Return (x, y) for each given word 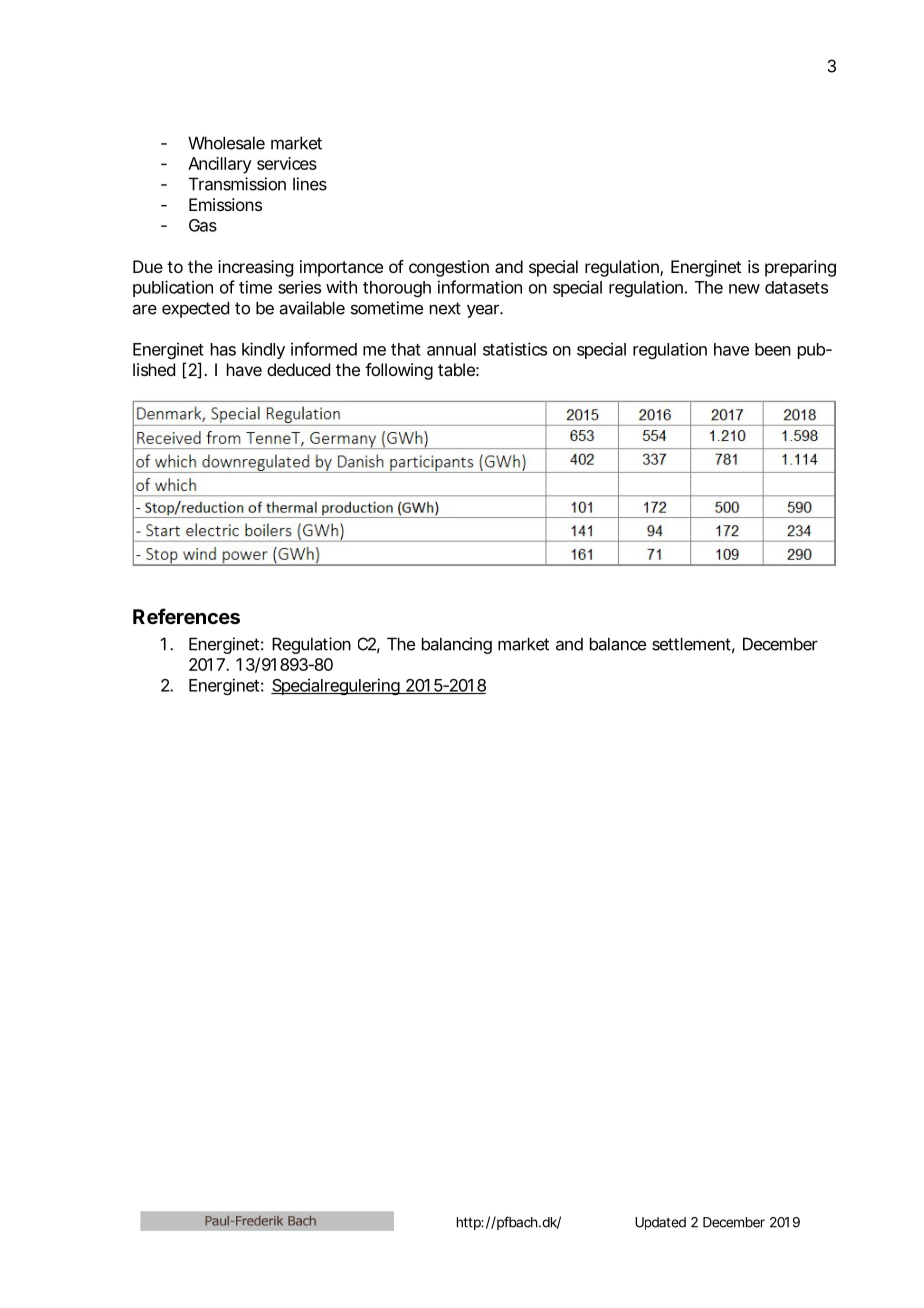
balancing (457, 645)
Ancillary (220, 165)
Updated (660, 1223)
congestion (449, 268)
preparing (800, 268)
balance (618, 644)
